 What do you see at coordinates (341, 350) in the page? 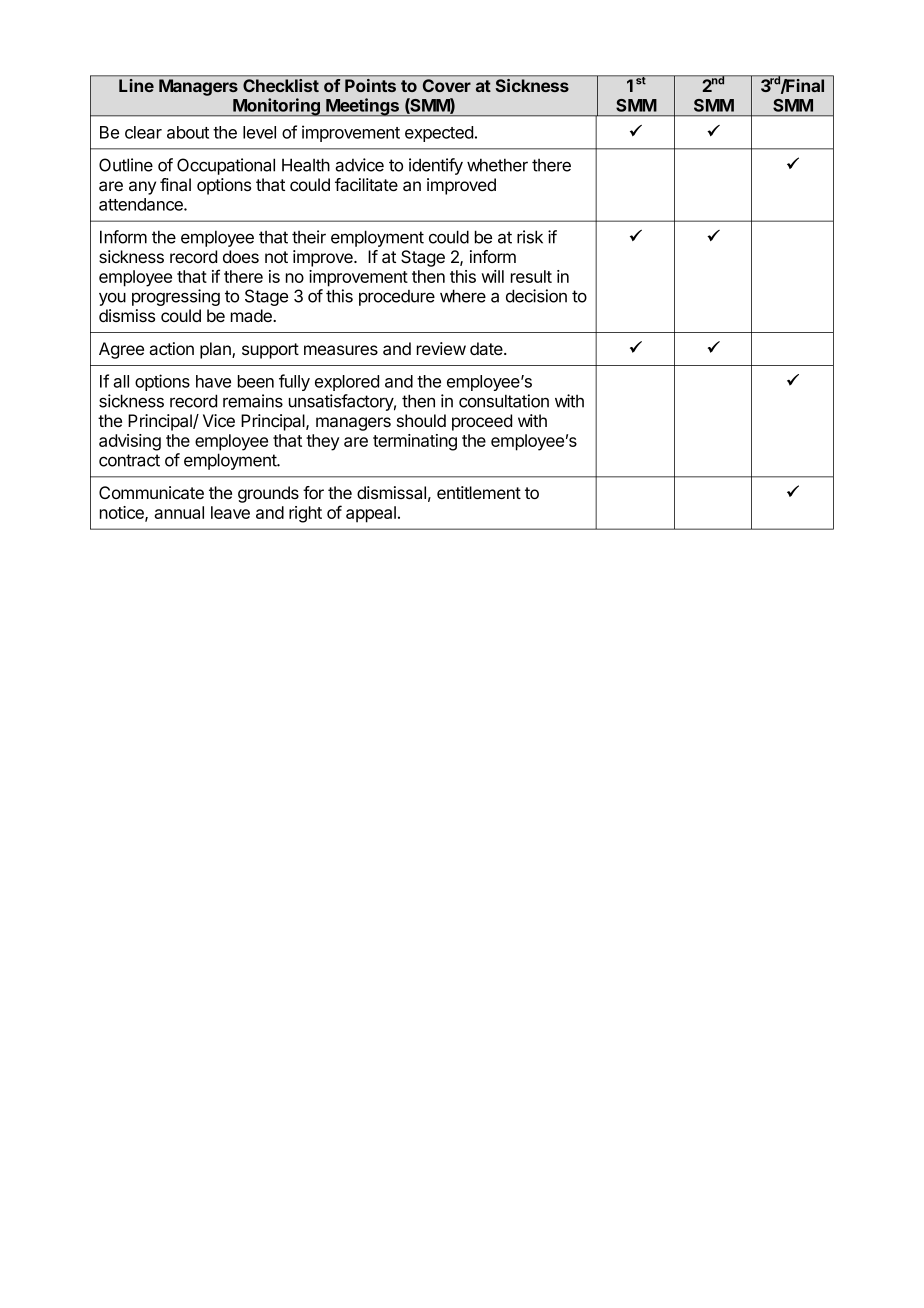
I see `measures` at bounding box center [341, 350].
